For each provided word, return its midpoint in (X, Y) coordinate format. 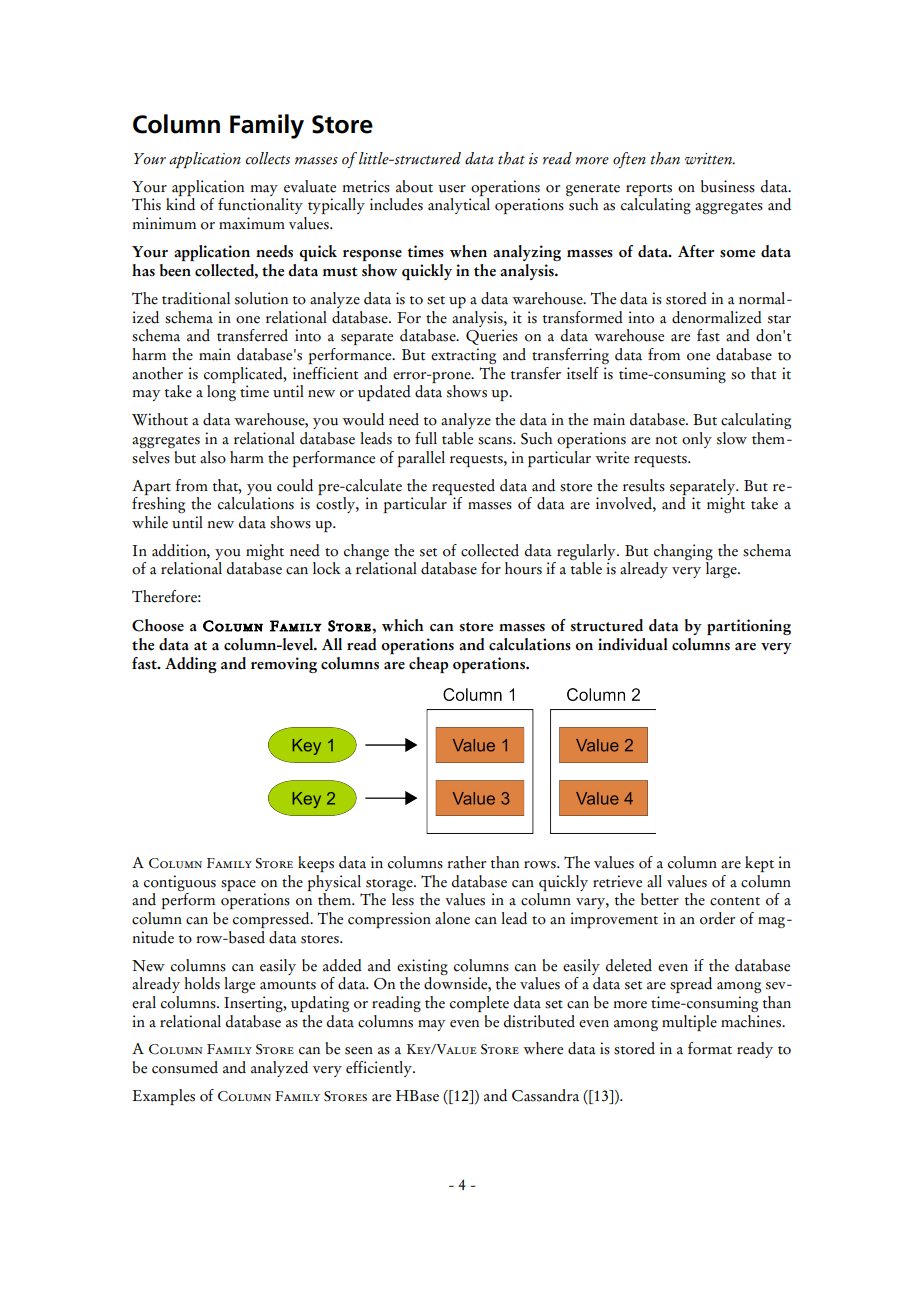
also (213, 457)
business (728, 186)
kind (180, 204)
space (238, 885)
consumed (185, 1067)
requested (463, 487)
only (697, 440)
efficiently (380, 1069)
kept (759, 864)
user (452, 189)
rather (466, 862)
